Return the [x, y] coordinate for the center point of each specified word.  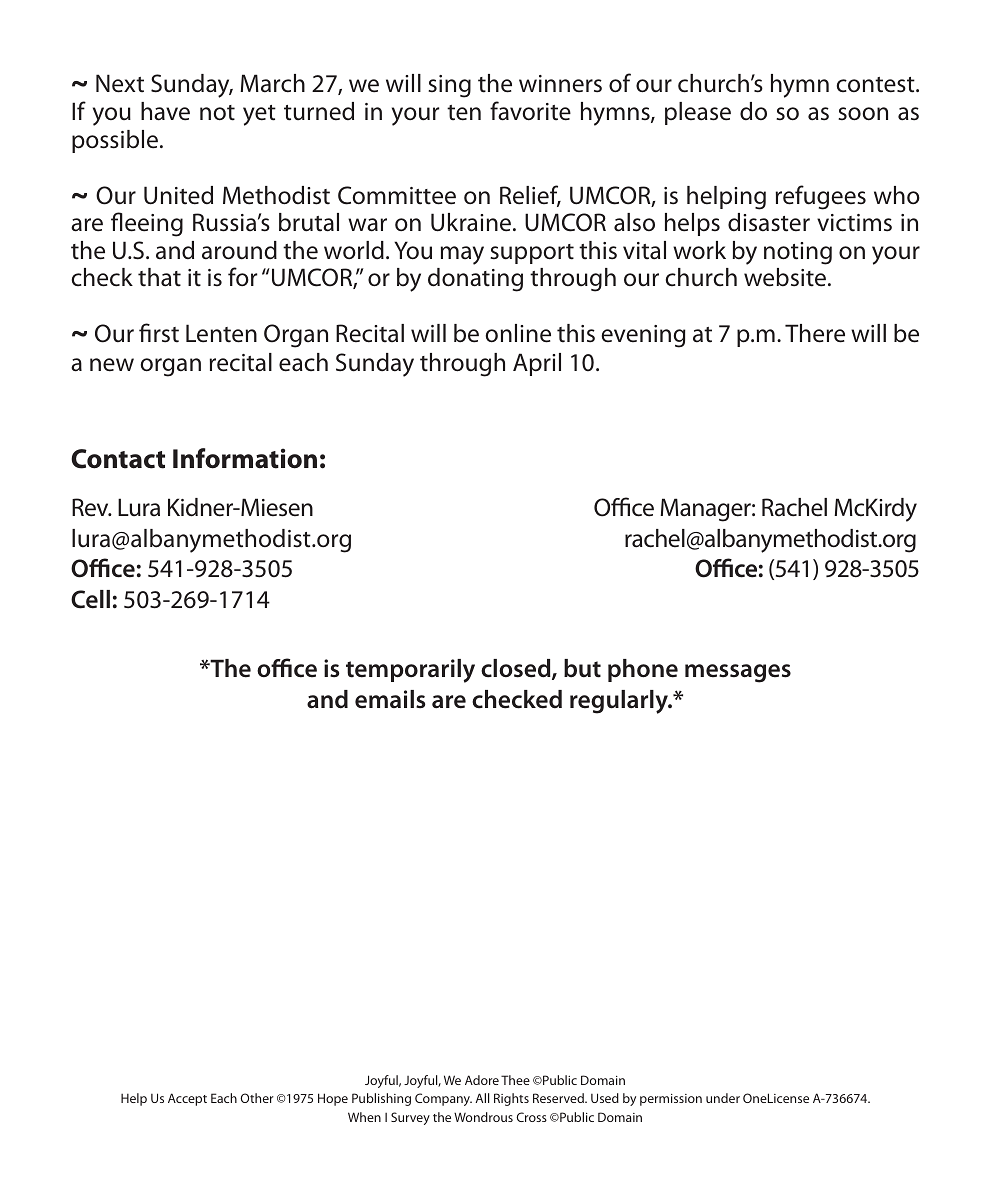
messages [738, 673]
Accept [187, 1099]
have [165, 111]
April [537, 364]
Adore [482, 1080]
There [815, 333]
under [723, 1098]
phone [643, 670]
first [159, 333]
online [518, 333]
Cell [90, 599]
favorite [530, 111]
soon [863, 114]
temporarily [410, 671]
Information [245, 458]
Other [257, 1098]
